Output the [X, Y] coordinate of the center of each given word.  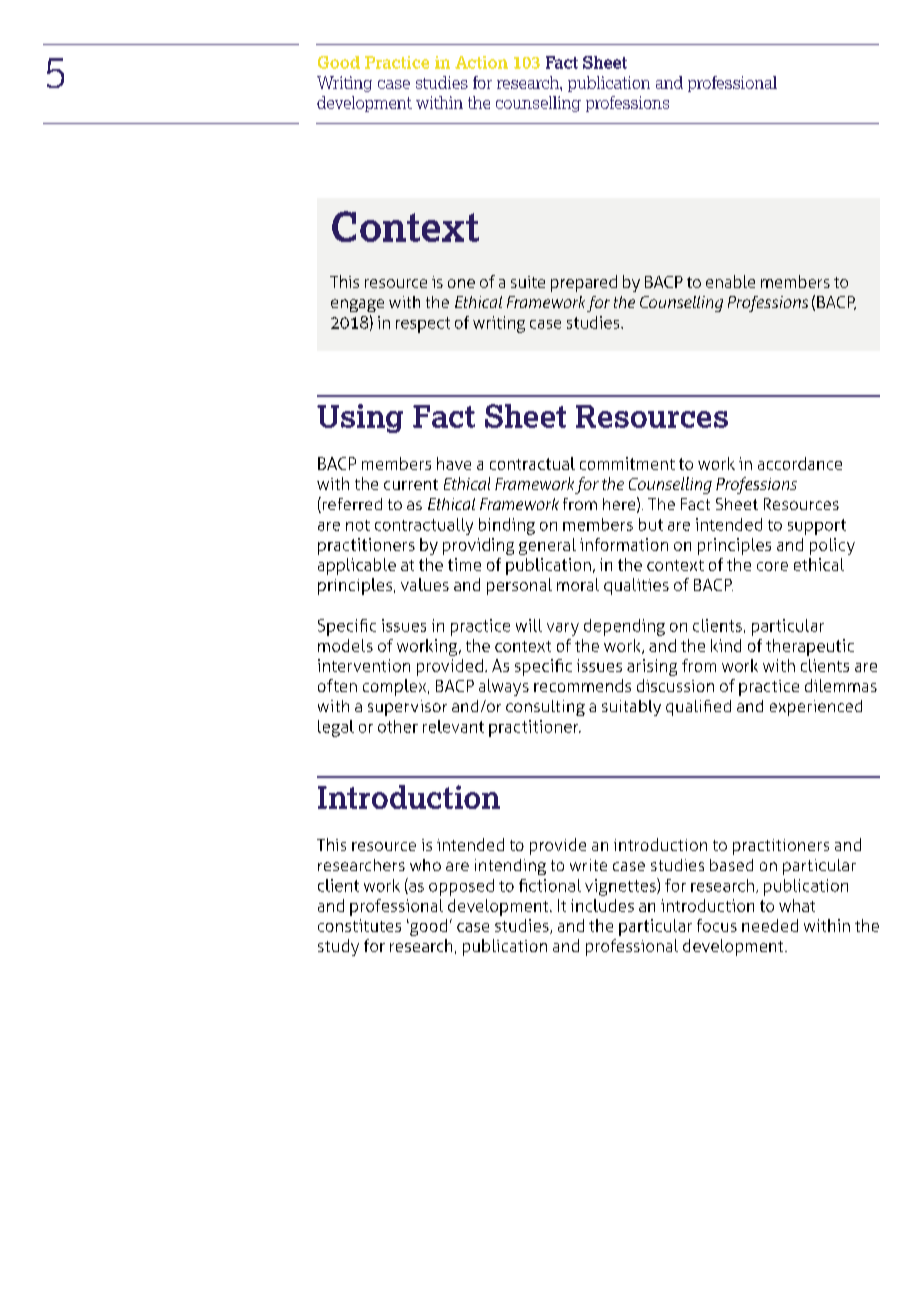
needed [770, 925]
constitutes [359, 925]
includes [602, 905]
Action [481, 62]
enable [730, 281]
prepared [584, 283]
